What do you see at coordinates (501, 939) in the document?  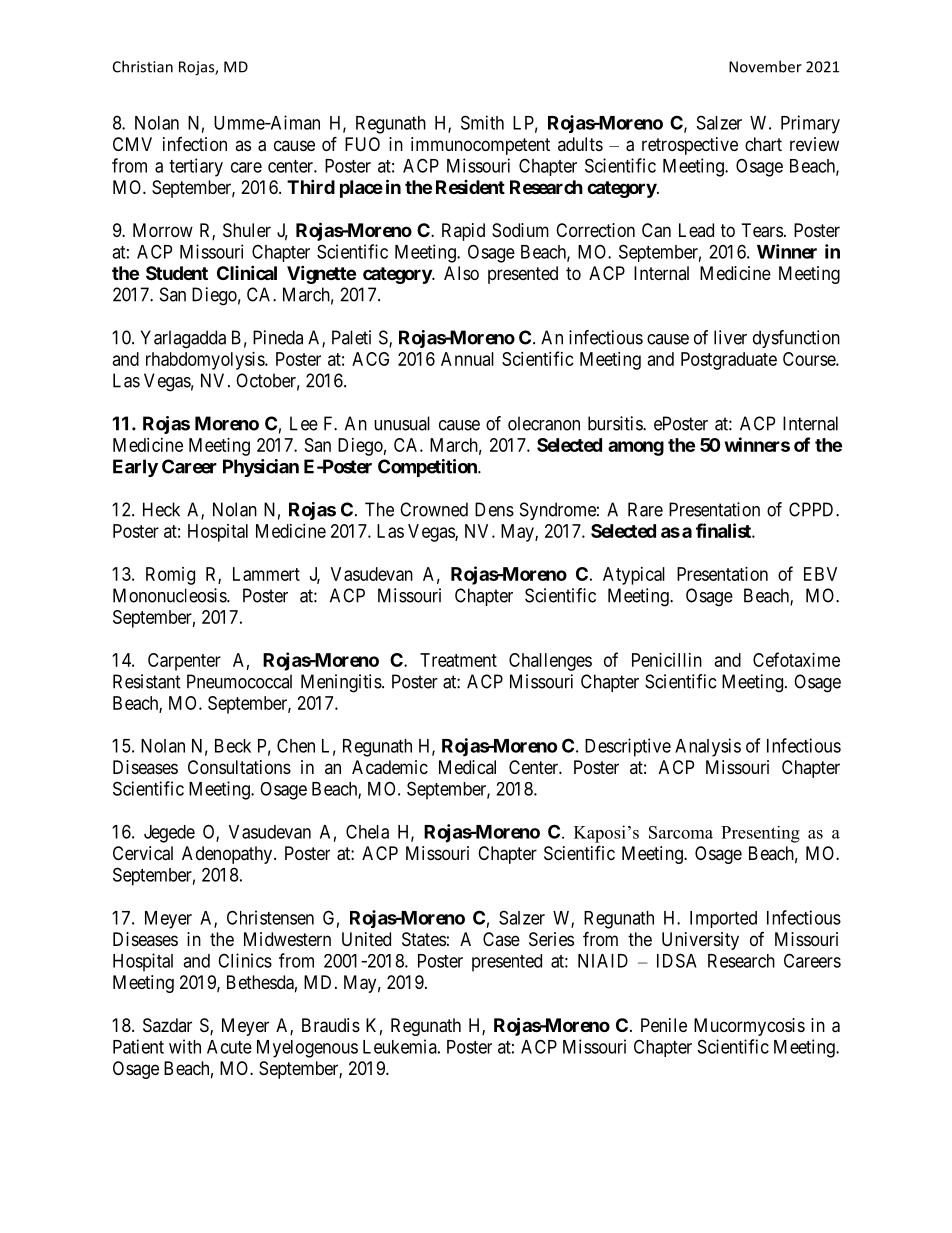 I see `Case` at bounding box center [501, 939].
